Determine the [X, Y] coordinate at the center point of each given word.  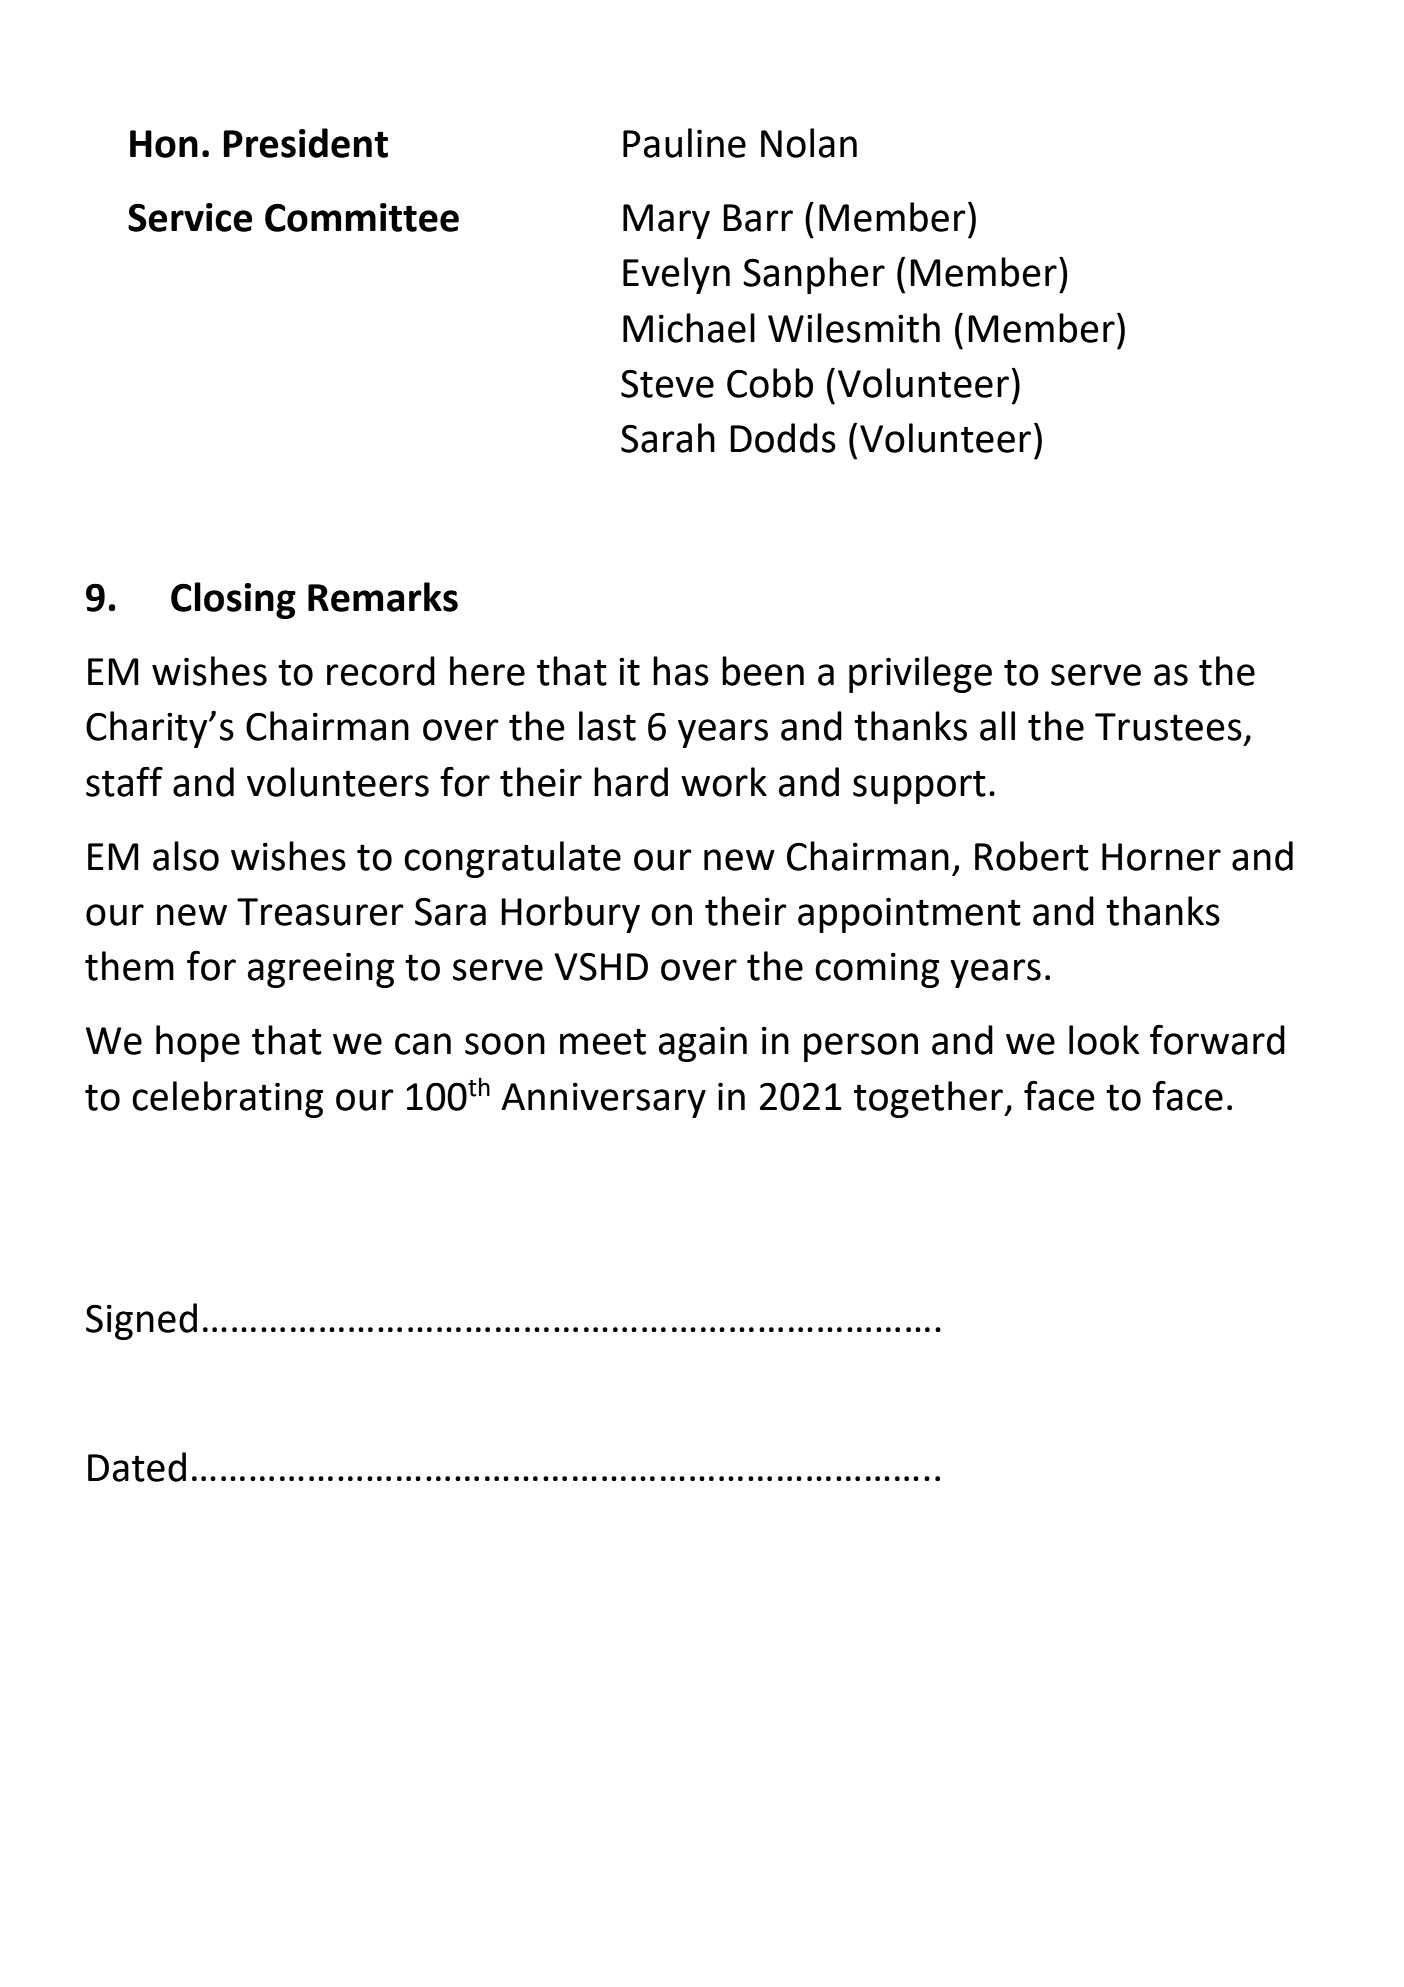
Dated [137, 1467]
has [681, 671]
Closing [233, 600]
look [1104, 1040]
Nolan [809, 143]
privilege [920, 674]
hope [198, 1043]
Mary [666, 221]
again [702, 1044]
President [305, 143]
